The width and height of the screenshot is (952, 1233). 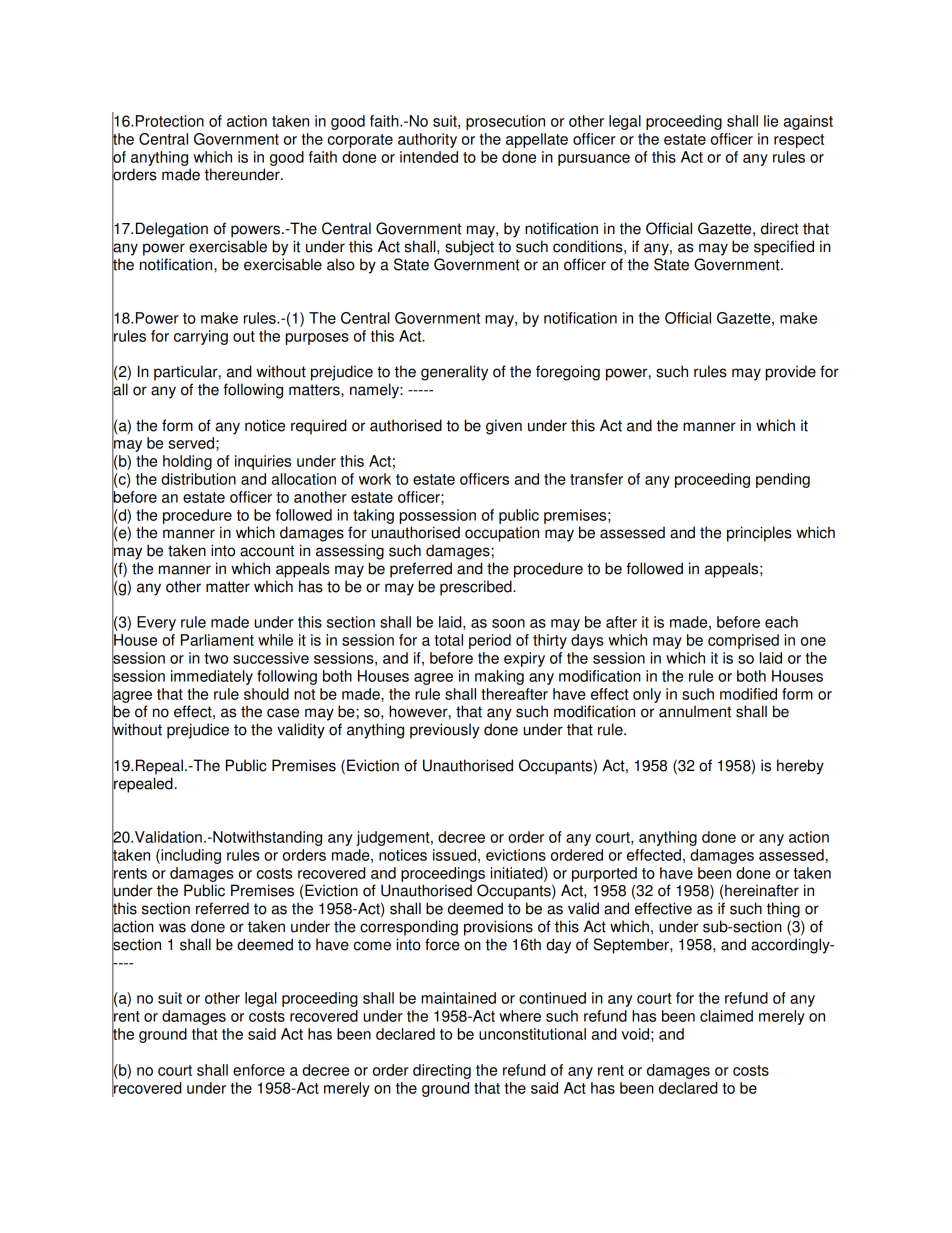 I want to click on lie, so click(x=771, y=121).
